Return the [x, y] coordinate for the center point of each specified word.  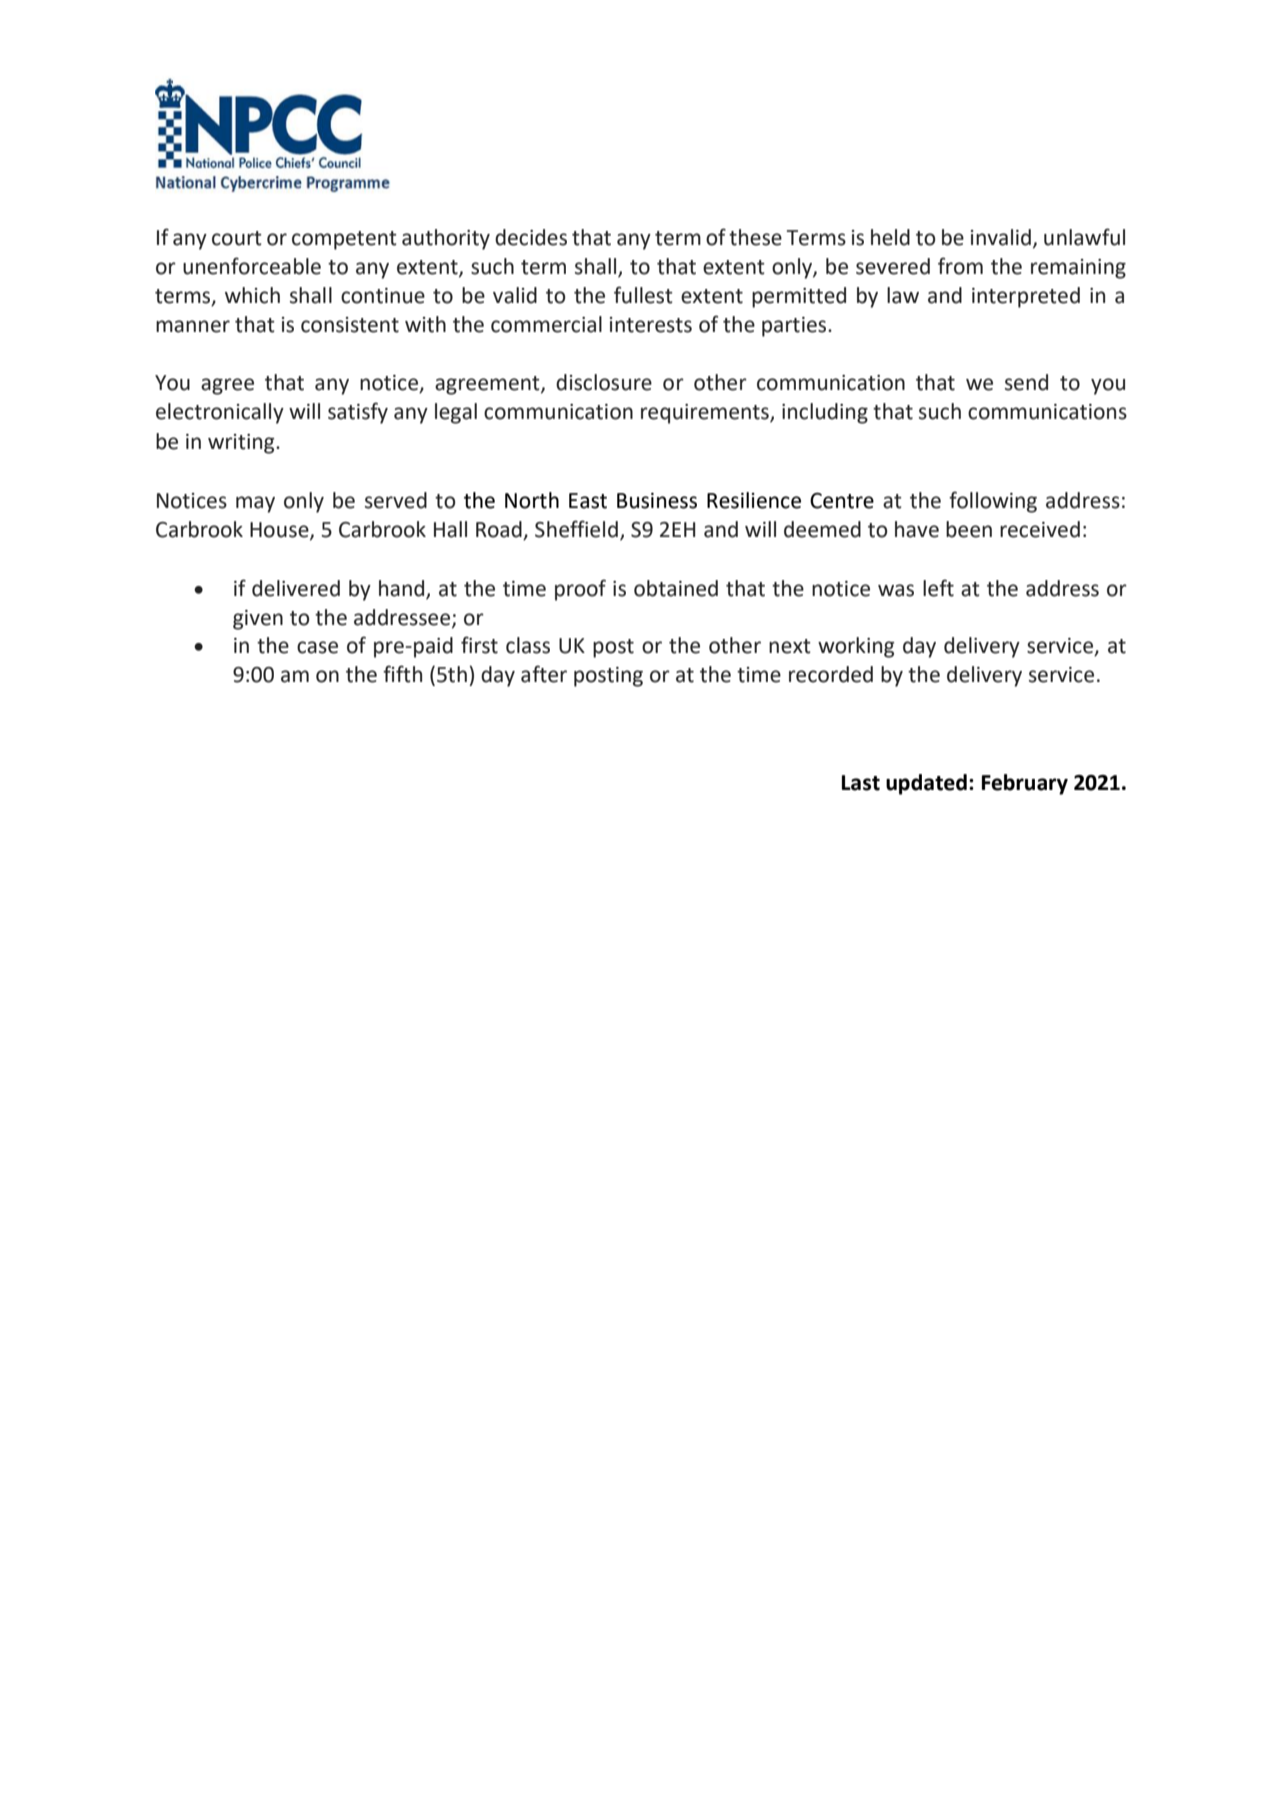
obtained [676, 588]
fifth [402, 674]
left [938, 588]
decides [531, 237]
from [960, 266]
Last [861, 783]
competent [344, 240]
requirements [706, 414]
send [1026, 382]
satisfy [358, 413]
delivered [296, 588]
